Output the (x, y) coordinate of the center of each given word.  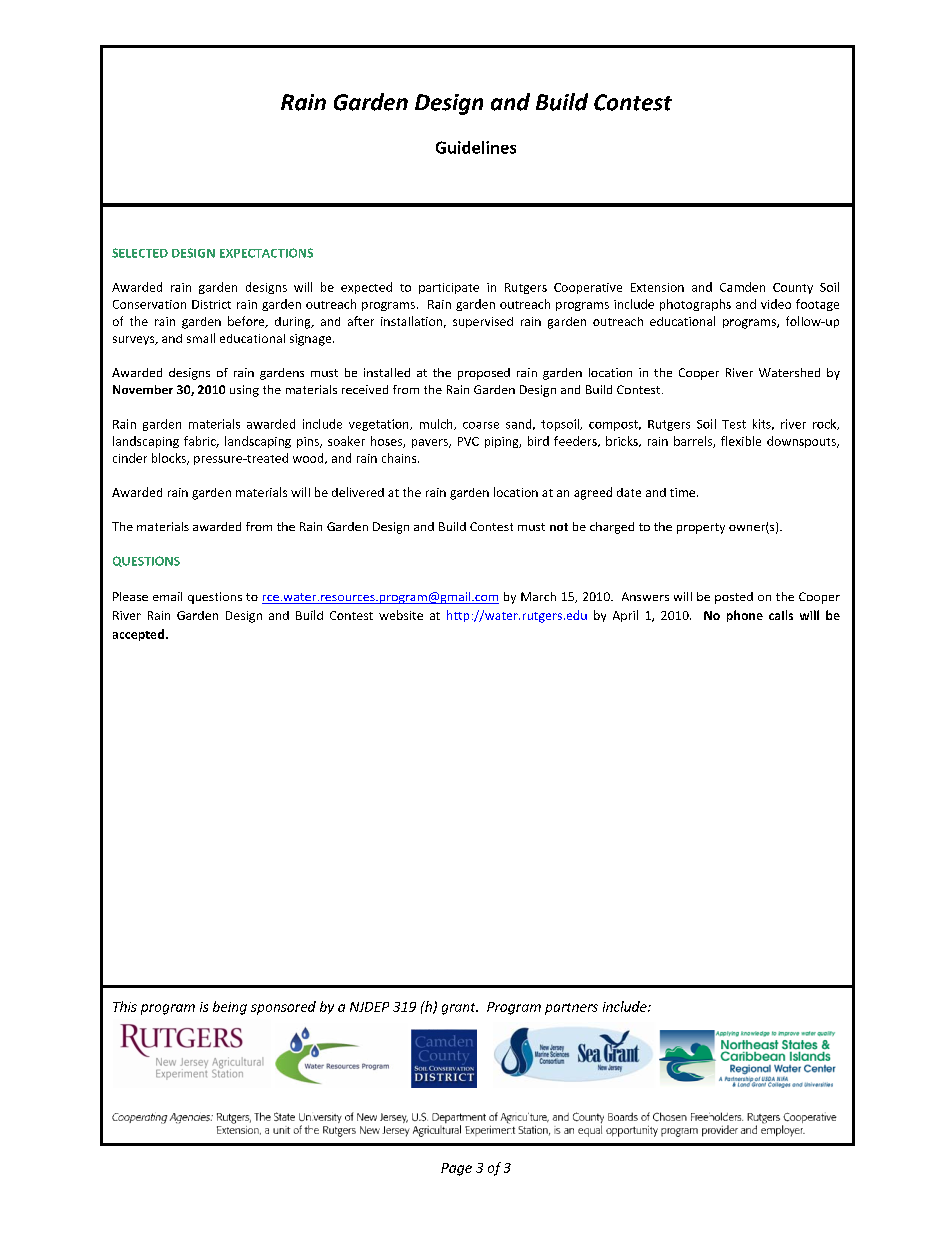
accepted (138, 635)
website (401, 615)
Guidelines (476, 147)
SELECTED (140, 253)
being (230, 1008)
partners (571, 1009)
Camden (742, 287)
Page (456, 1169)
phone (745, 616)
